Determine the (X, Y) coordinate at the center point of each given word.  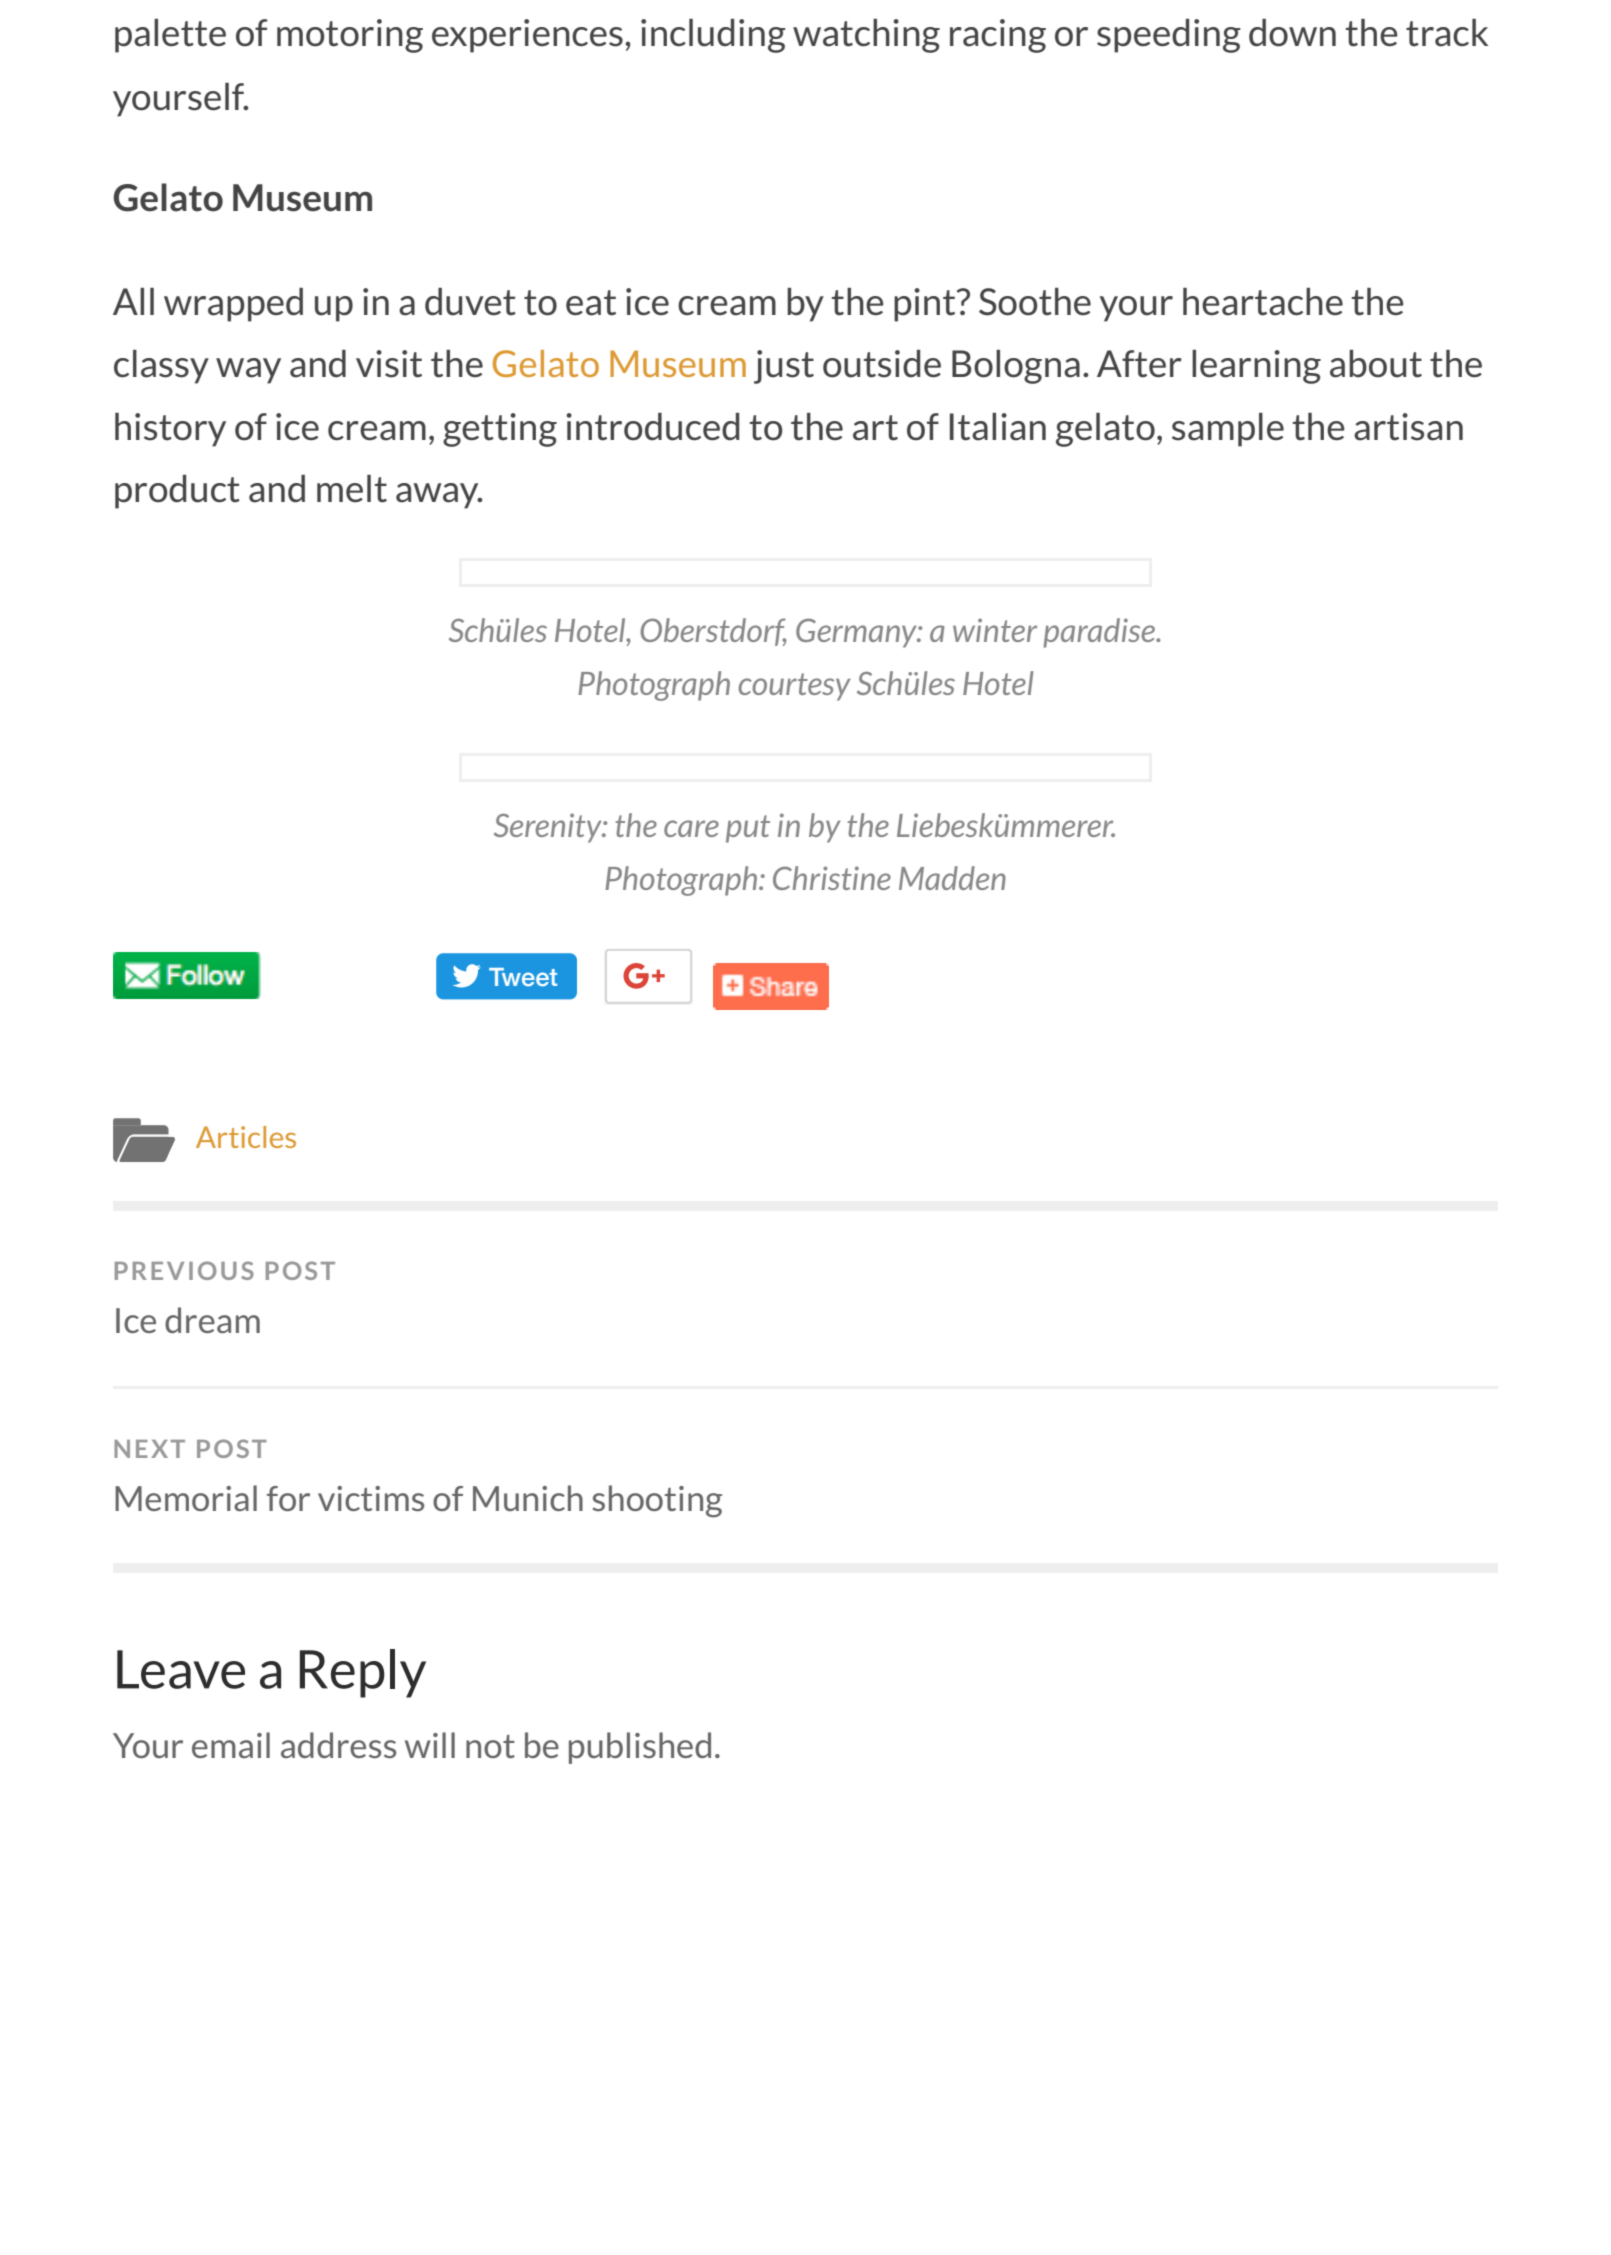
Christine (832, 878)
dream (212, 1320)
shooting (657, 1501)
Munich (528, 1498)
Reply (363, 1673)
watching (866, 36)
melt (352, 489)
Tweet (523, 977)
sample (1228, 430)
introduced (652, 427)
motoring (350, 36)
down (1292, 33)
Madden (952, 878)
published (640, 1748)
